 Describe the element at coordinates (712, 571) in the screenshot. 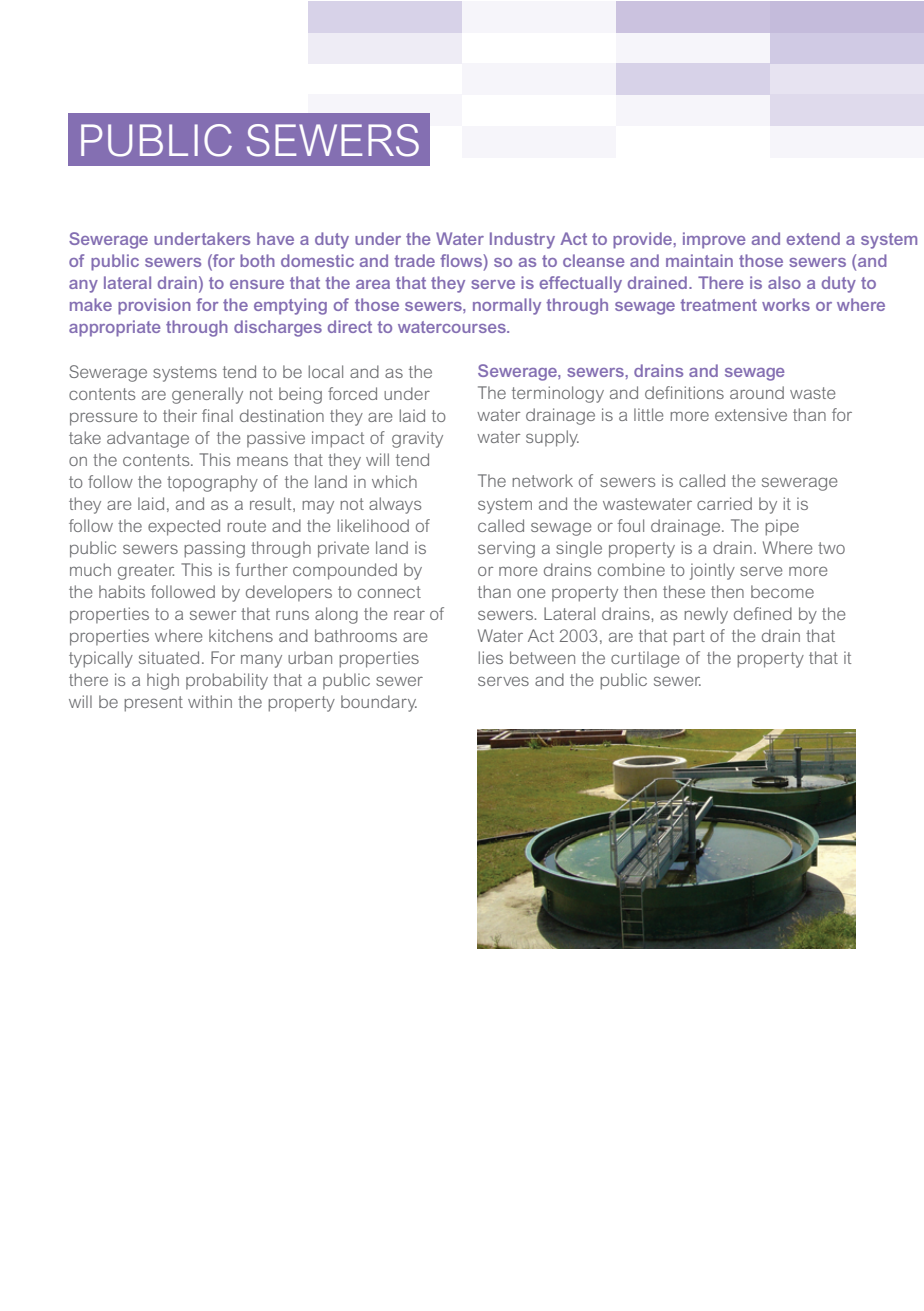

I see `jointly` at that location.
